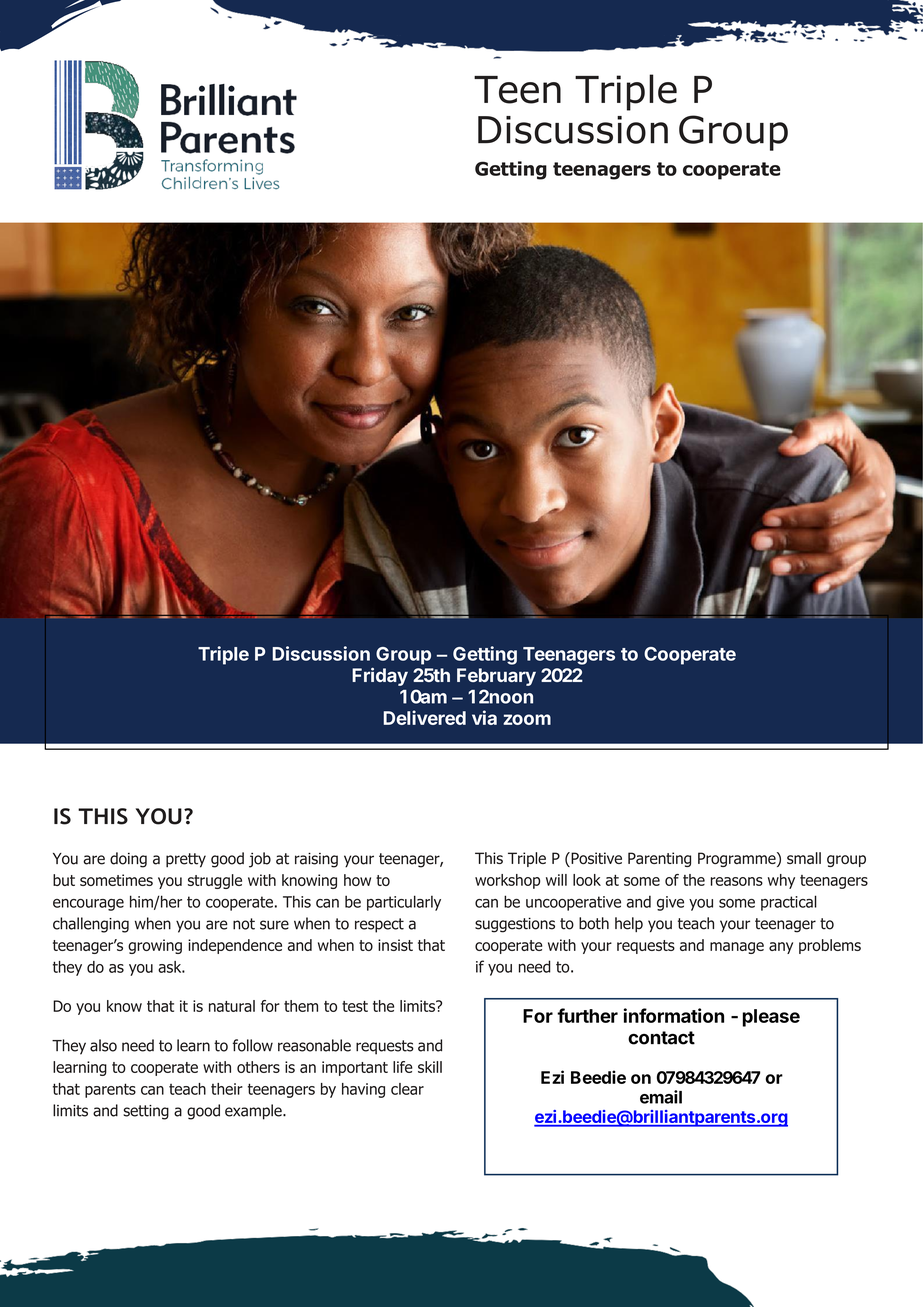 This screenshot has width=924, height=1307. What do you see at coordinates (380, 676) in the screenshot?
I see `Friday` at bounding box center [380, 676].
